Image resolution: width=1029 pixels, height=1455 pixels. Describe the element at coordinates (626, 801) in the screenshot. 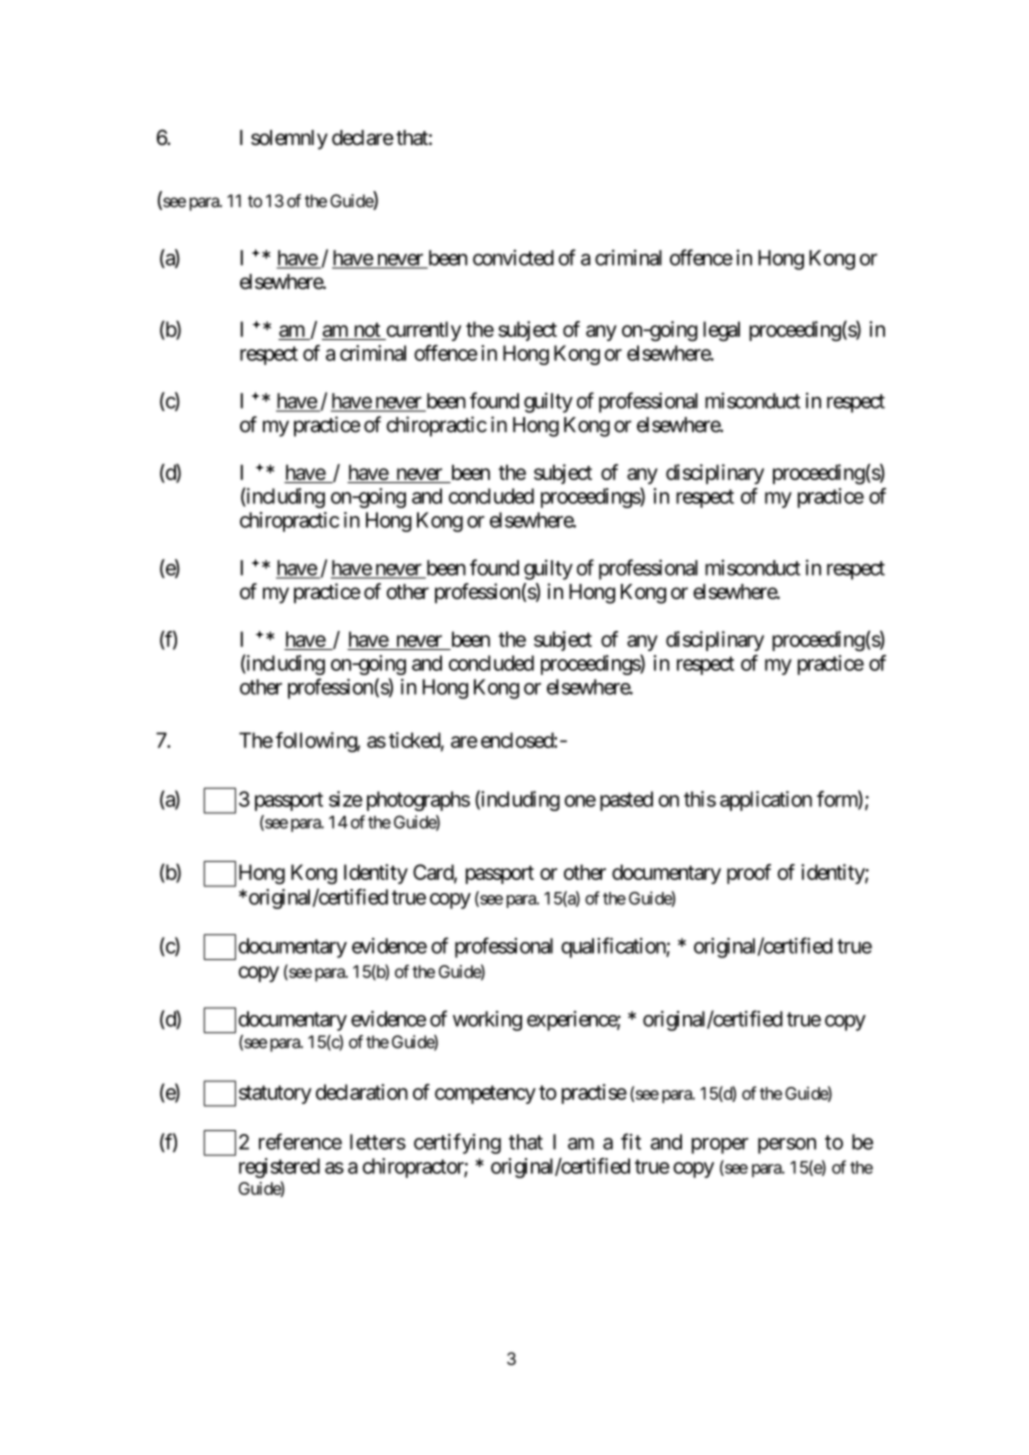

I see `pasted` at that location.
